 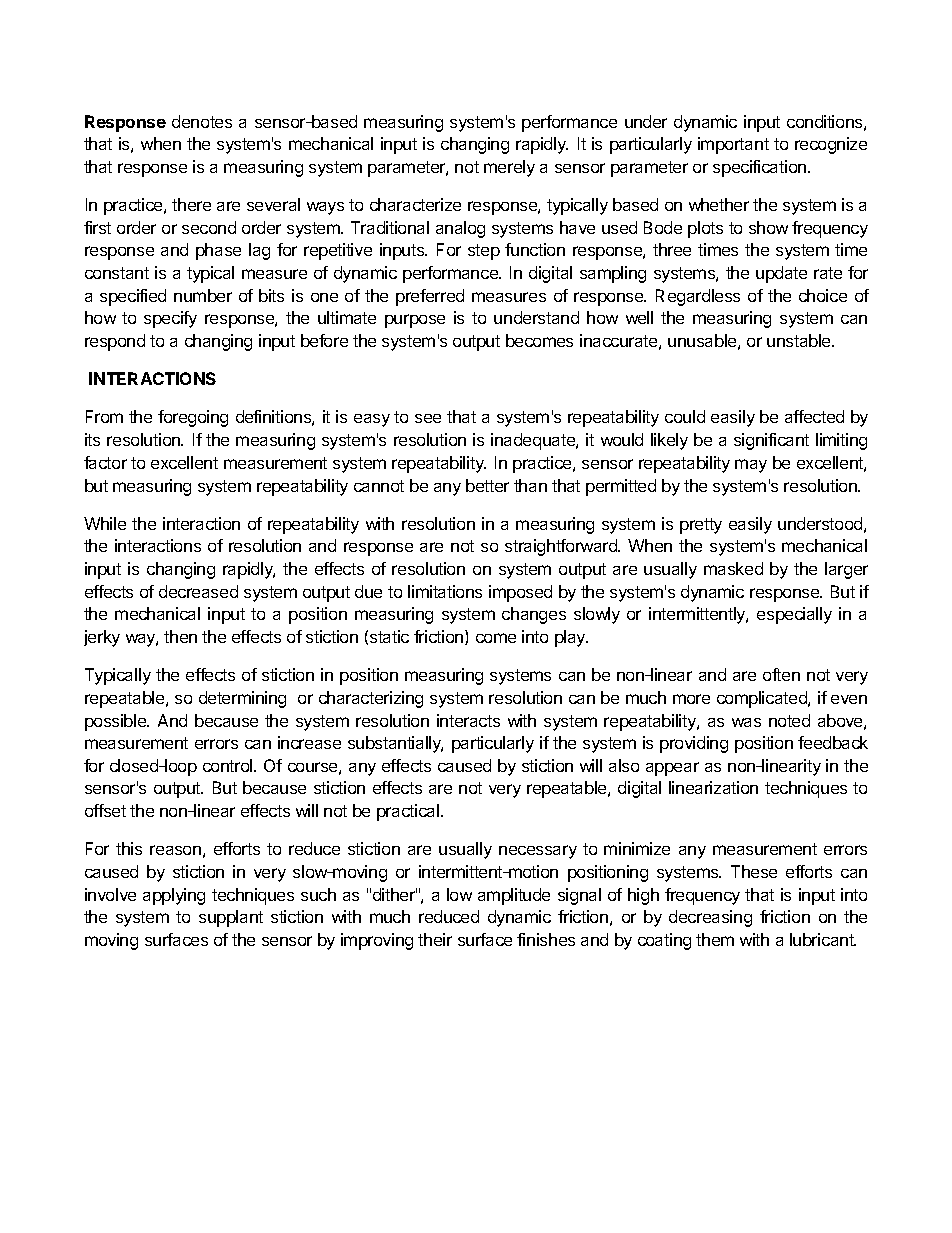 I want to click on pretty, so click(x=701, y=526).
